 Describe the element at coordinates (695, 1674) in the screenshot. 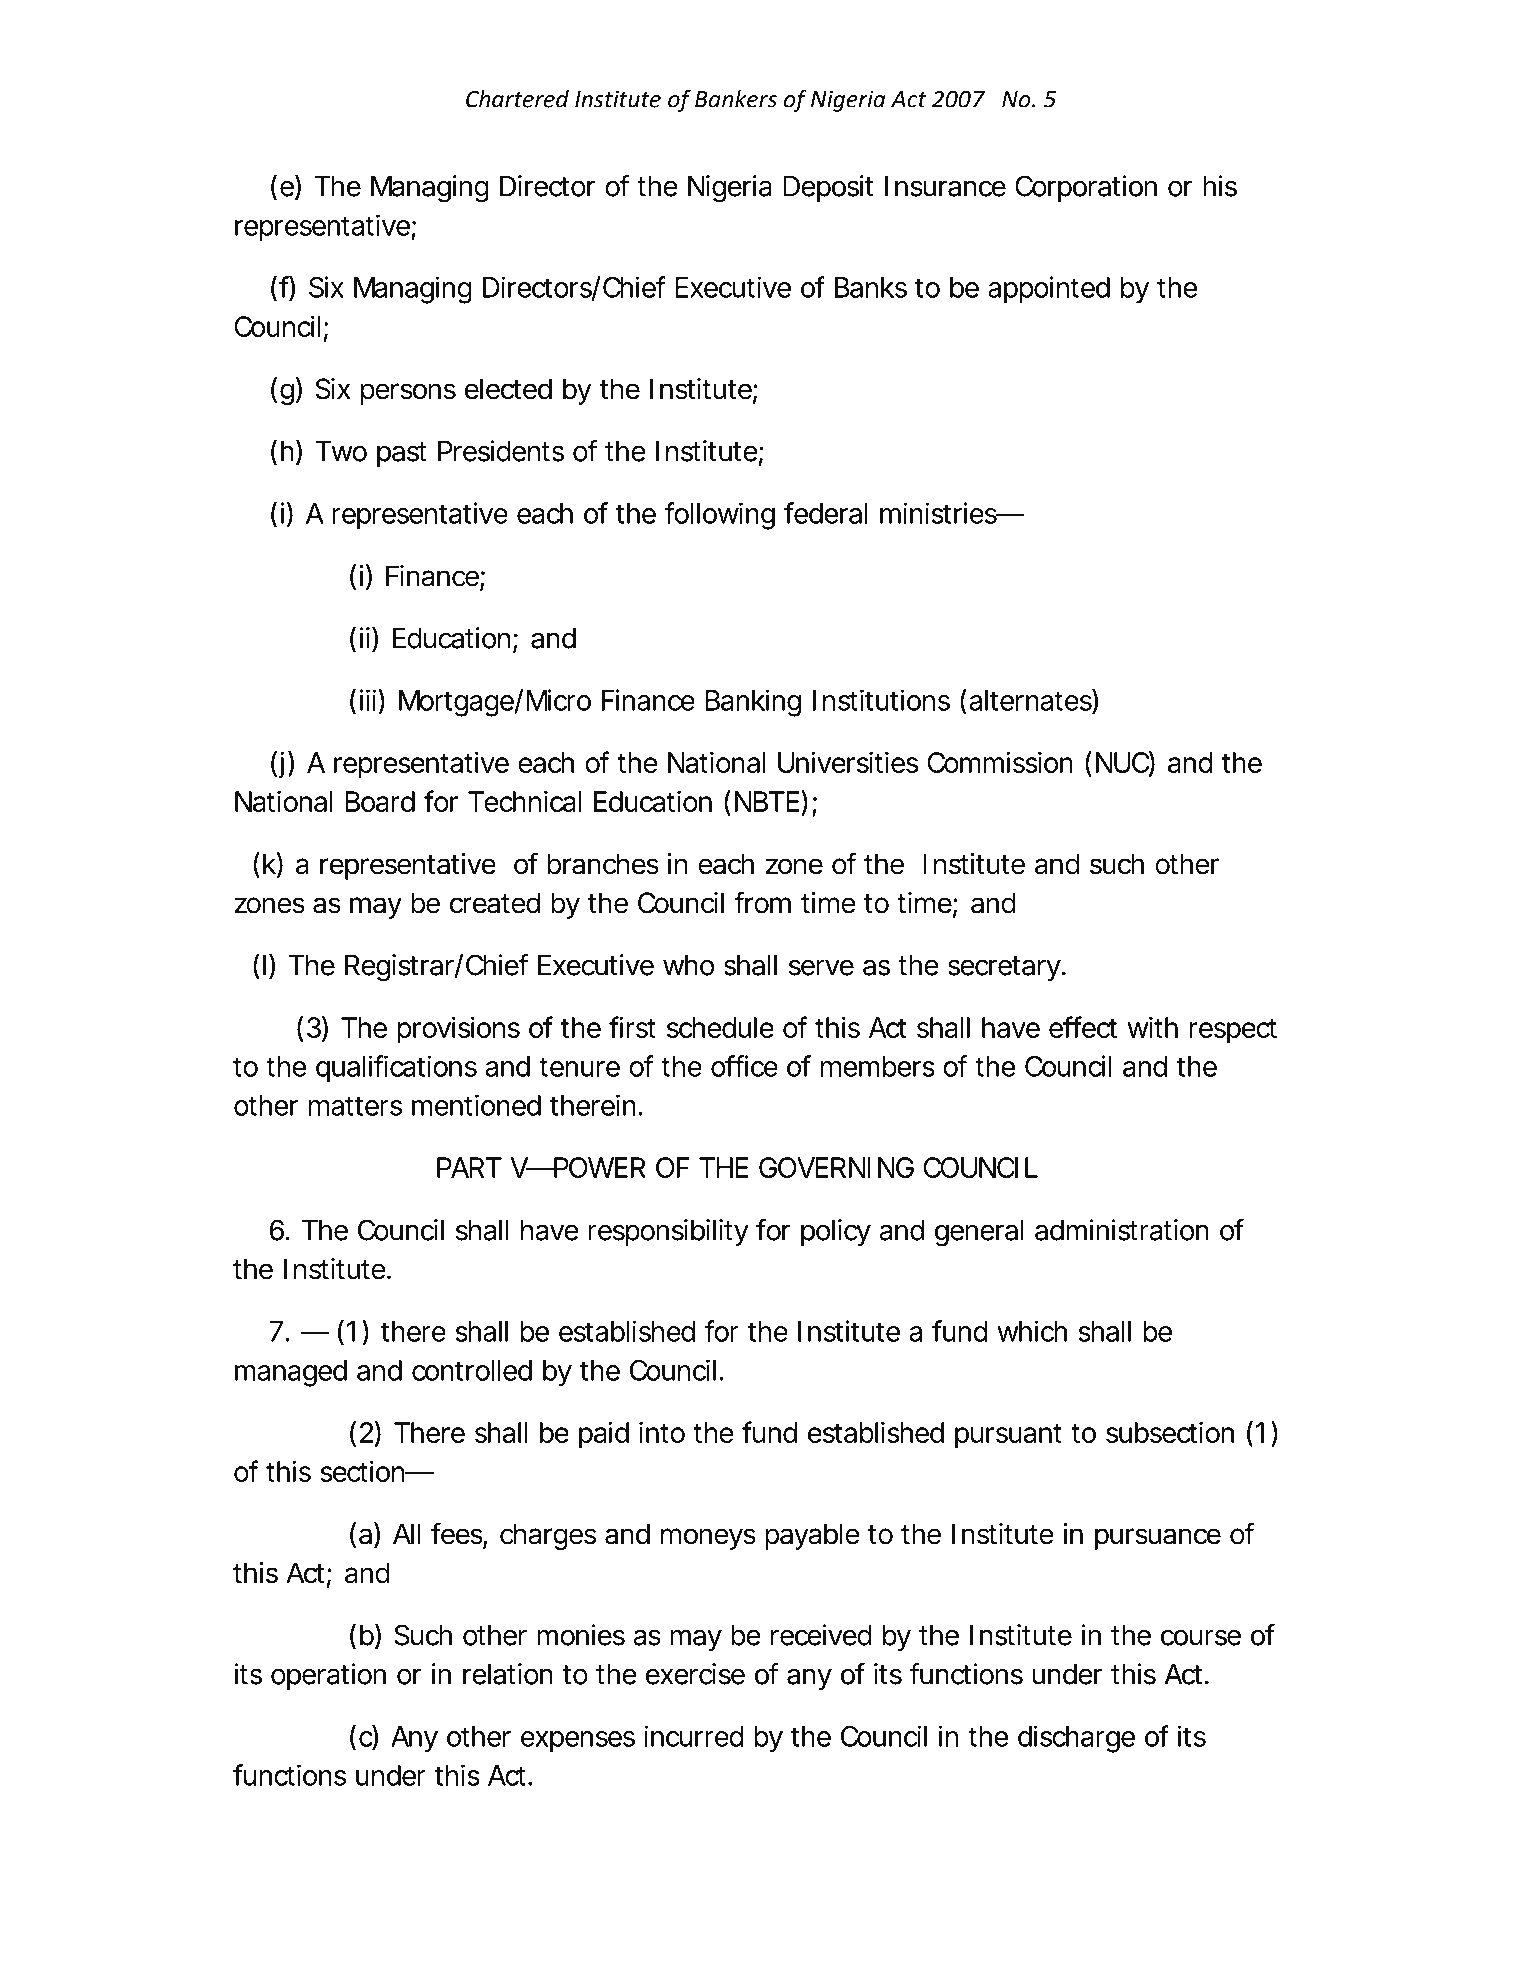

I see `exercise` at that location.
